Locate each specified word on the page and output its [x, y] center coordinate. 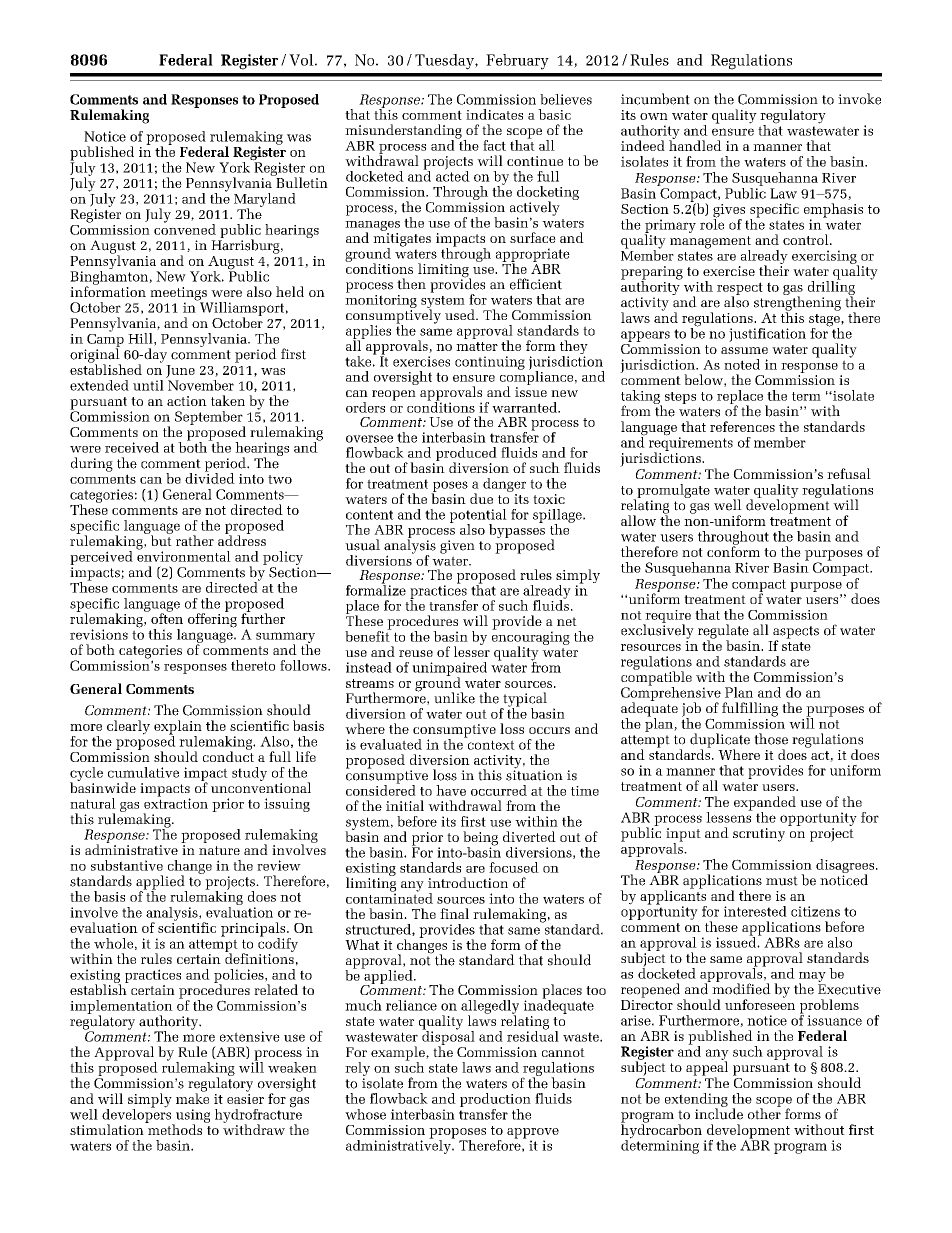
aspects [796, 633]
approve [533, 1134]
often [167, 617]
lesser [472, 650]
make [192, 1097]
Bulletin [301, 181]
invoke [859, 99]
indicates [494, 114]
